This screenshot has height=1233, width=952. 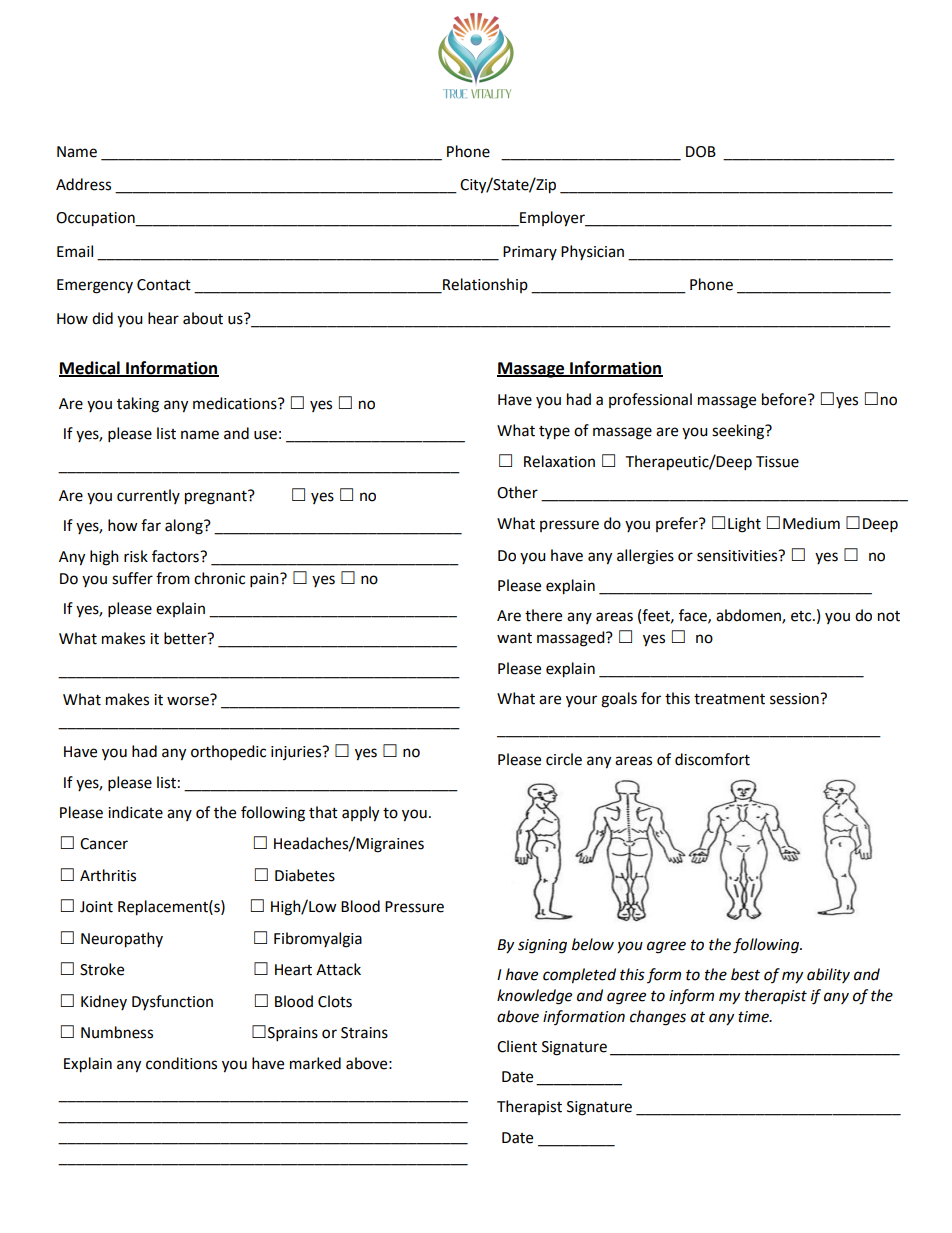 I want to click on Other, so click(x=517, y=492).
